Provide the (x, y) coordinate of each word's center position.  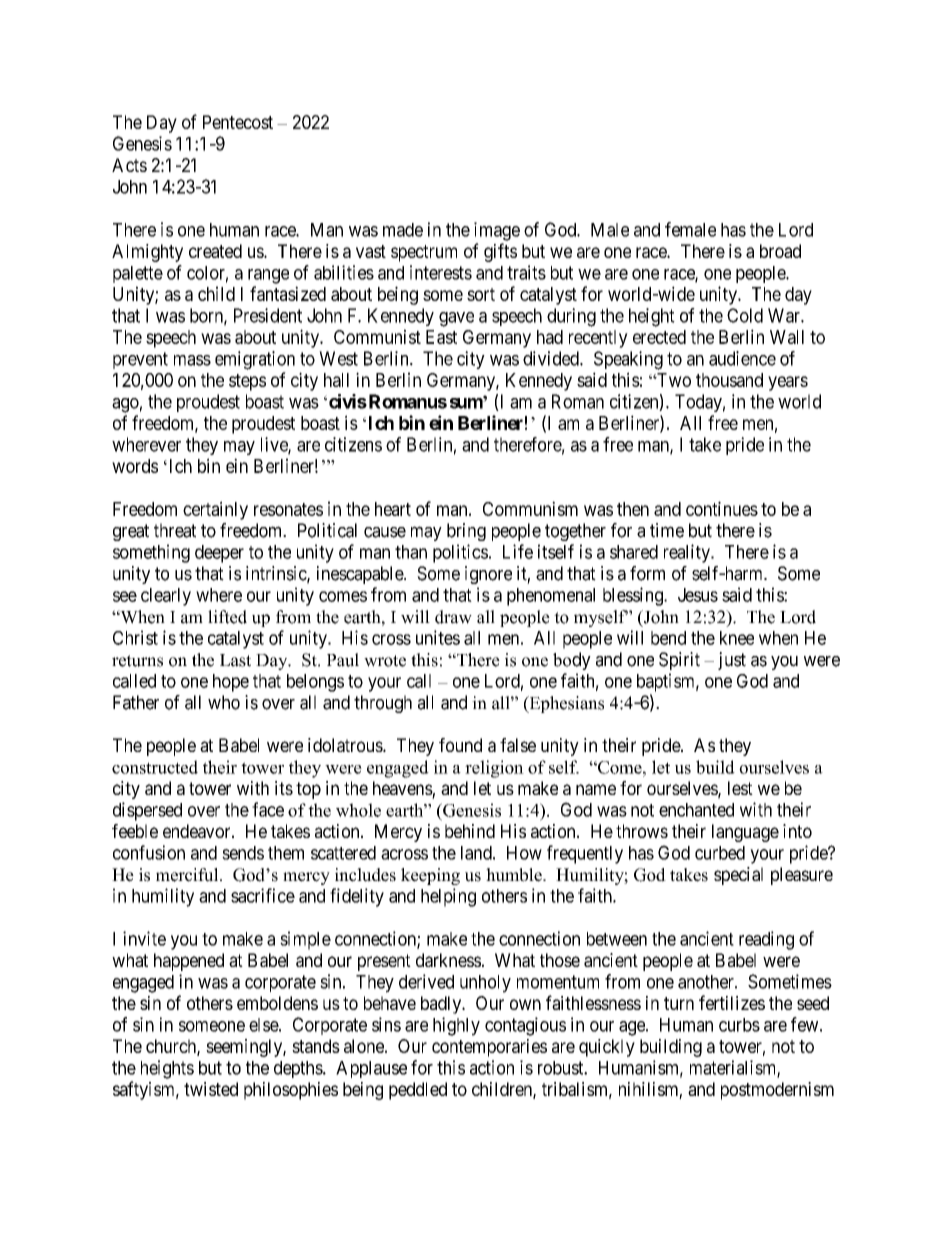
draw (453, 617)
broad (780, 251)
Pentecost (238, 122)
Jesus (698, 595)
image (497, 231)
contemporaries (489, 1048)
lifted (227, 617)
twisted (211, 1089)
